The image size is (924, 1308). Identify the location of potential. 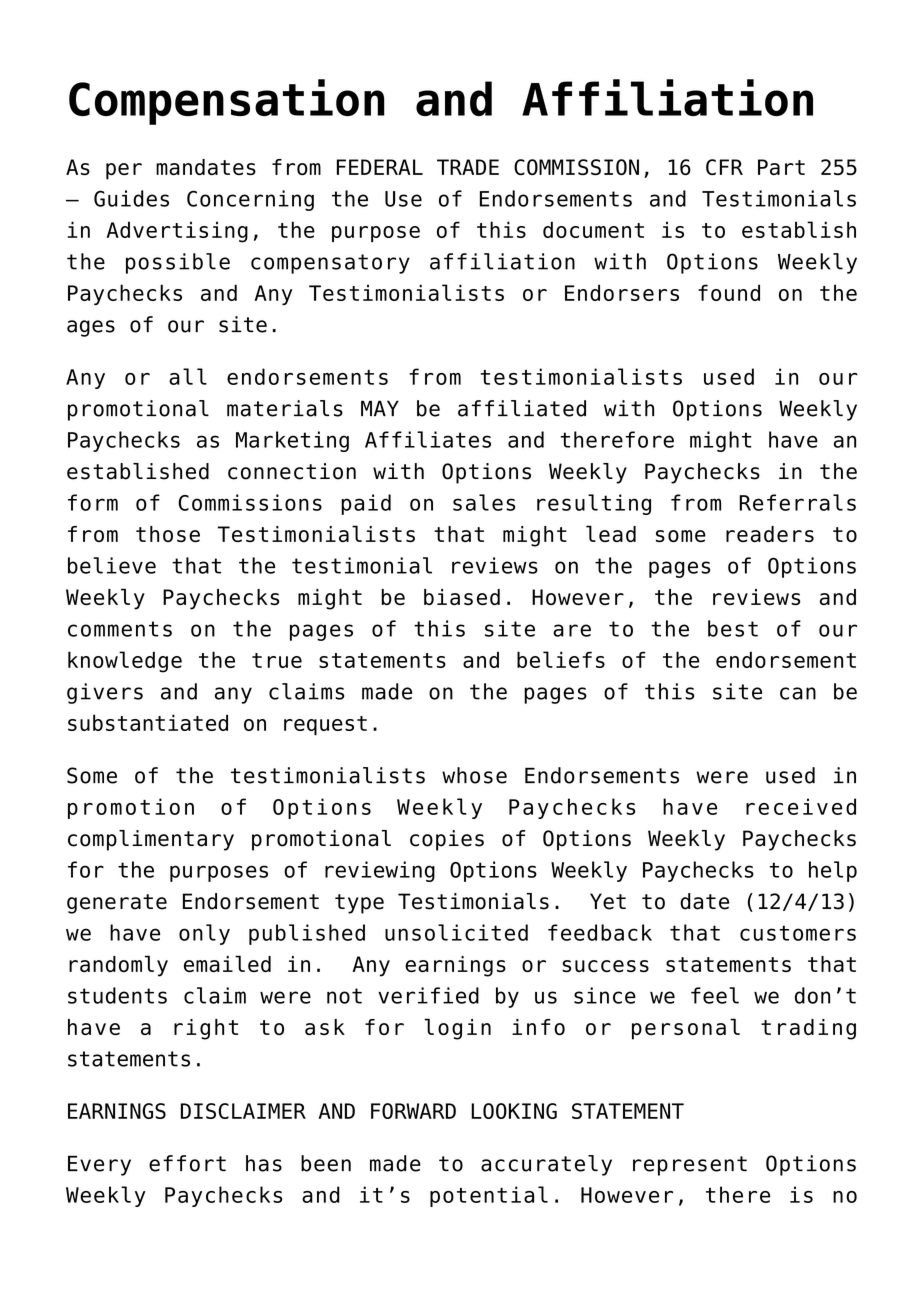
(489, 1196).
